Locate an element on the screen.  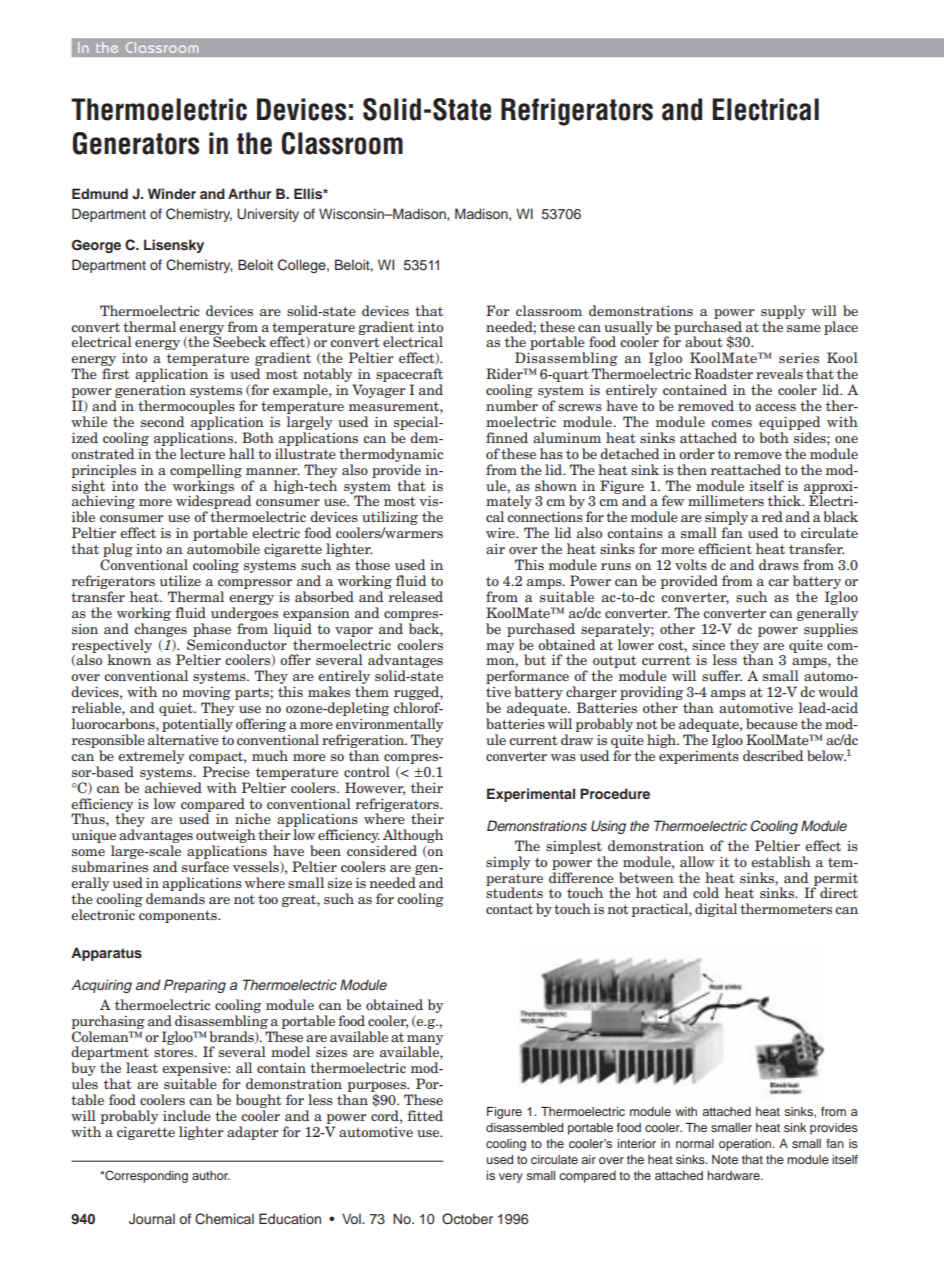
supply is located at coordinates (783, 312).
